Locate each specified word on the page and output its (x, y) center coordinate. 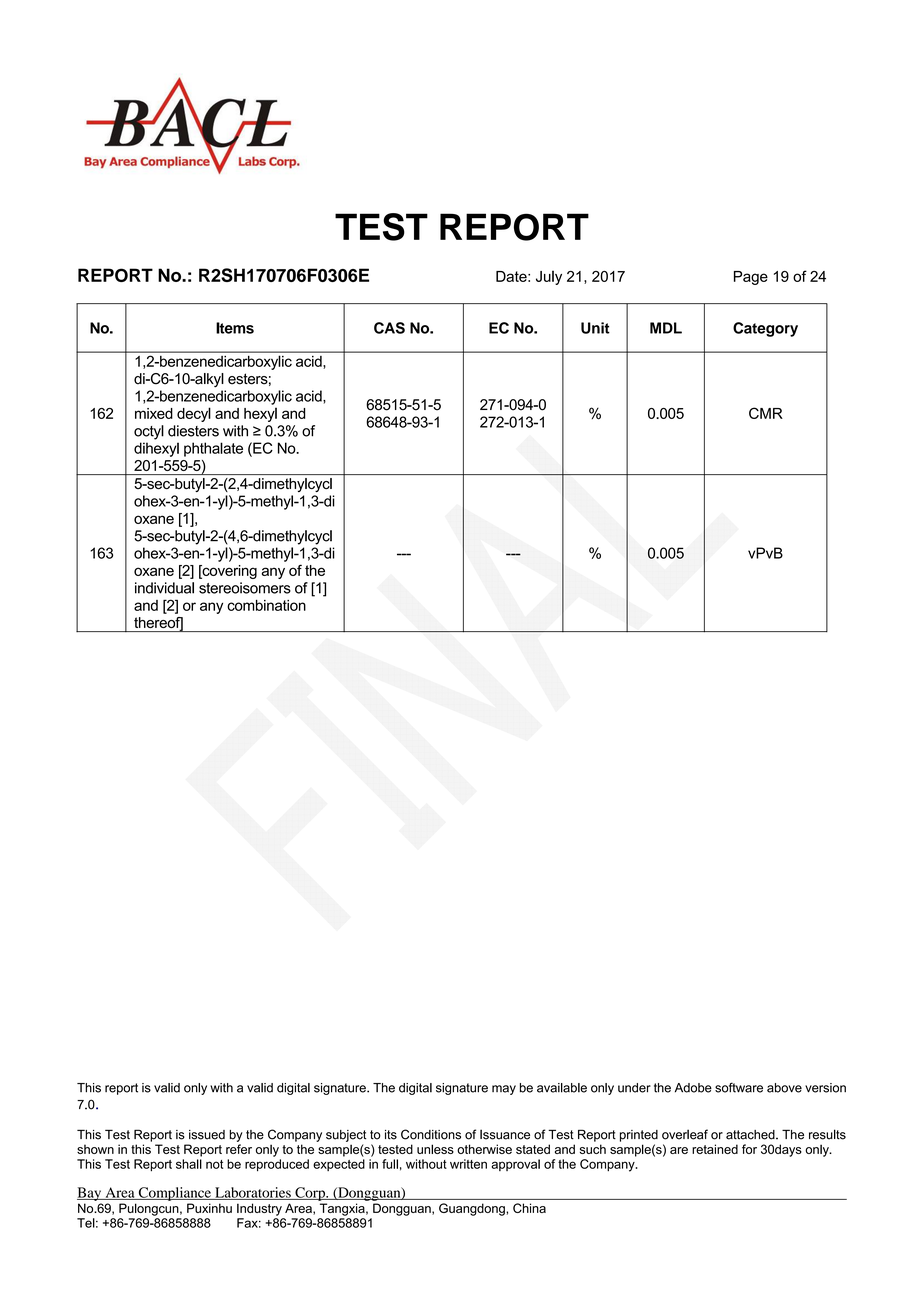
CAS (389, 328)
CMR (766, 413)
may (504, 1090)
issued (207, 1135)
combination (266, 605)
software (739, 1087)
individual (164, 588)
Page (751, 278)
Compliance (174, 1194)
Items (235, 328)
